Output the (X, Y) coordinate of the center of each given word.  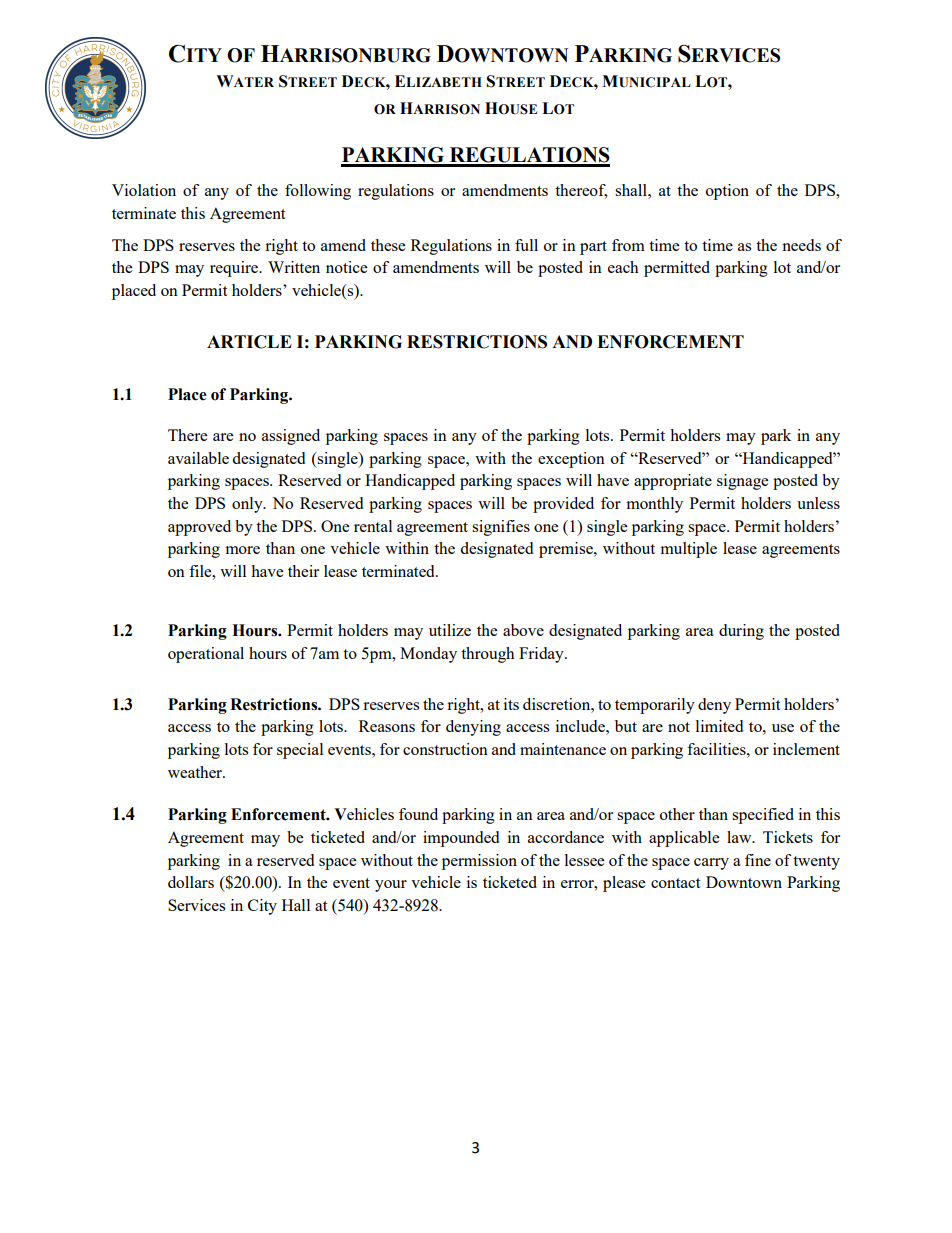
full (526, 245)
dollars (191, 882)
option (727, 192)
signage (742, 482)
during (741, 632)
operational (206, 655)
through (488, 655)
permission (479, 862)
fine (758, 860)
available (198, 458)
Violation (144, 190)
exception (571, 460)
